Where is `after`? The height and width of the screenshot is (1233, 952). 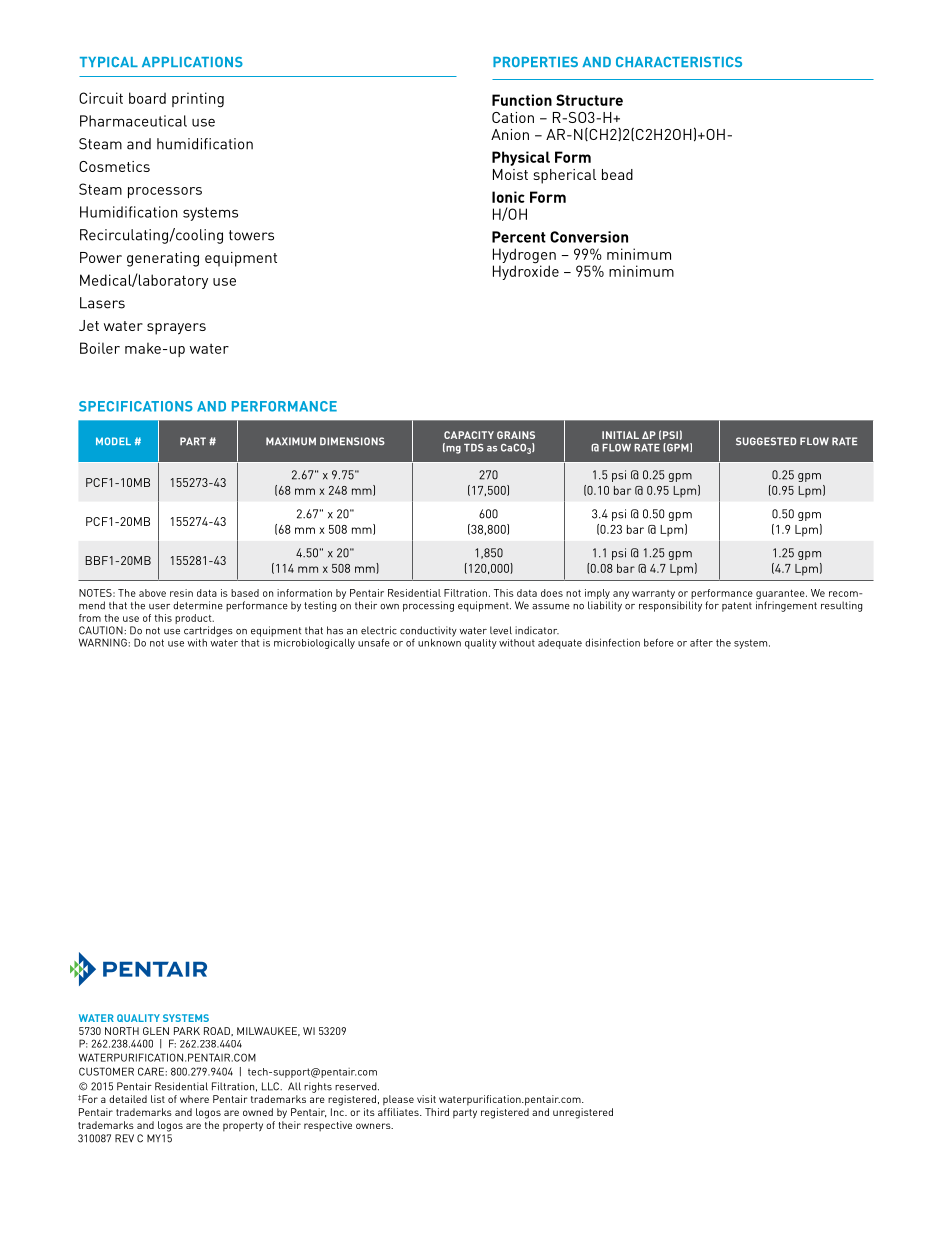 after is located at coordinates (701, 643).
